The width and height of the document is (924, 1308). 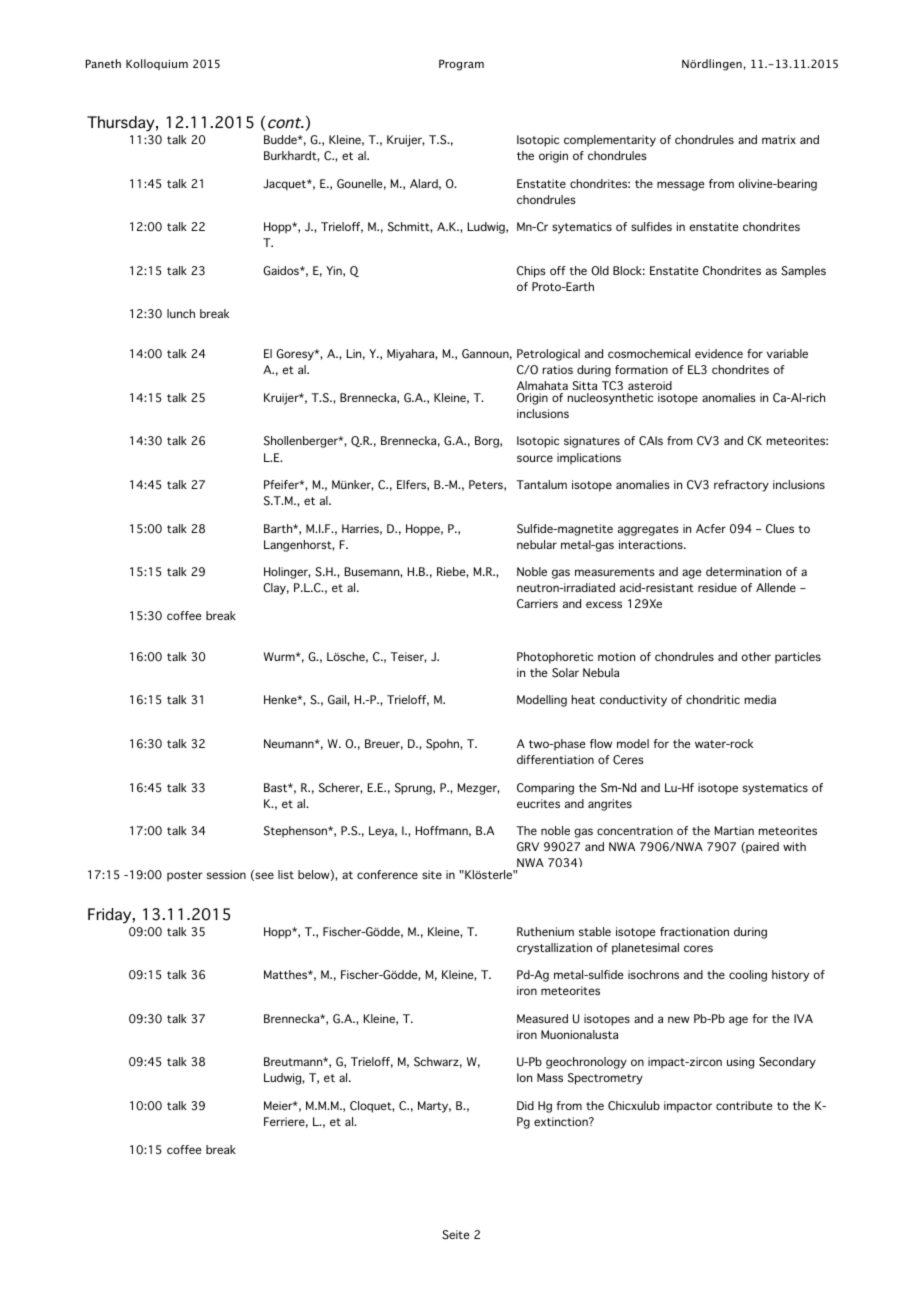 I want to click on Seite, so click(x=455, y=1235).
